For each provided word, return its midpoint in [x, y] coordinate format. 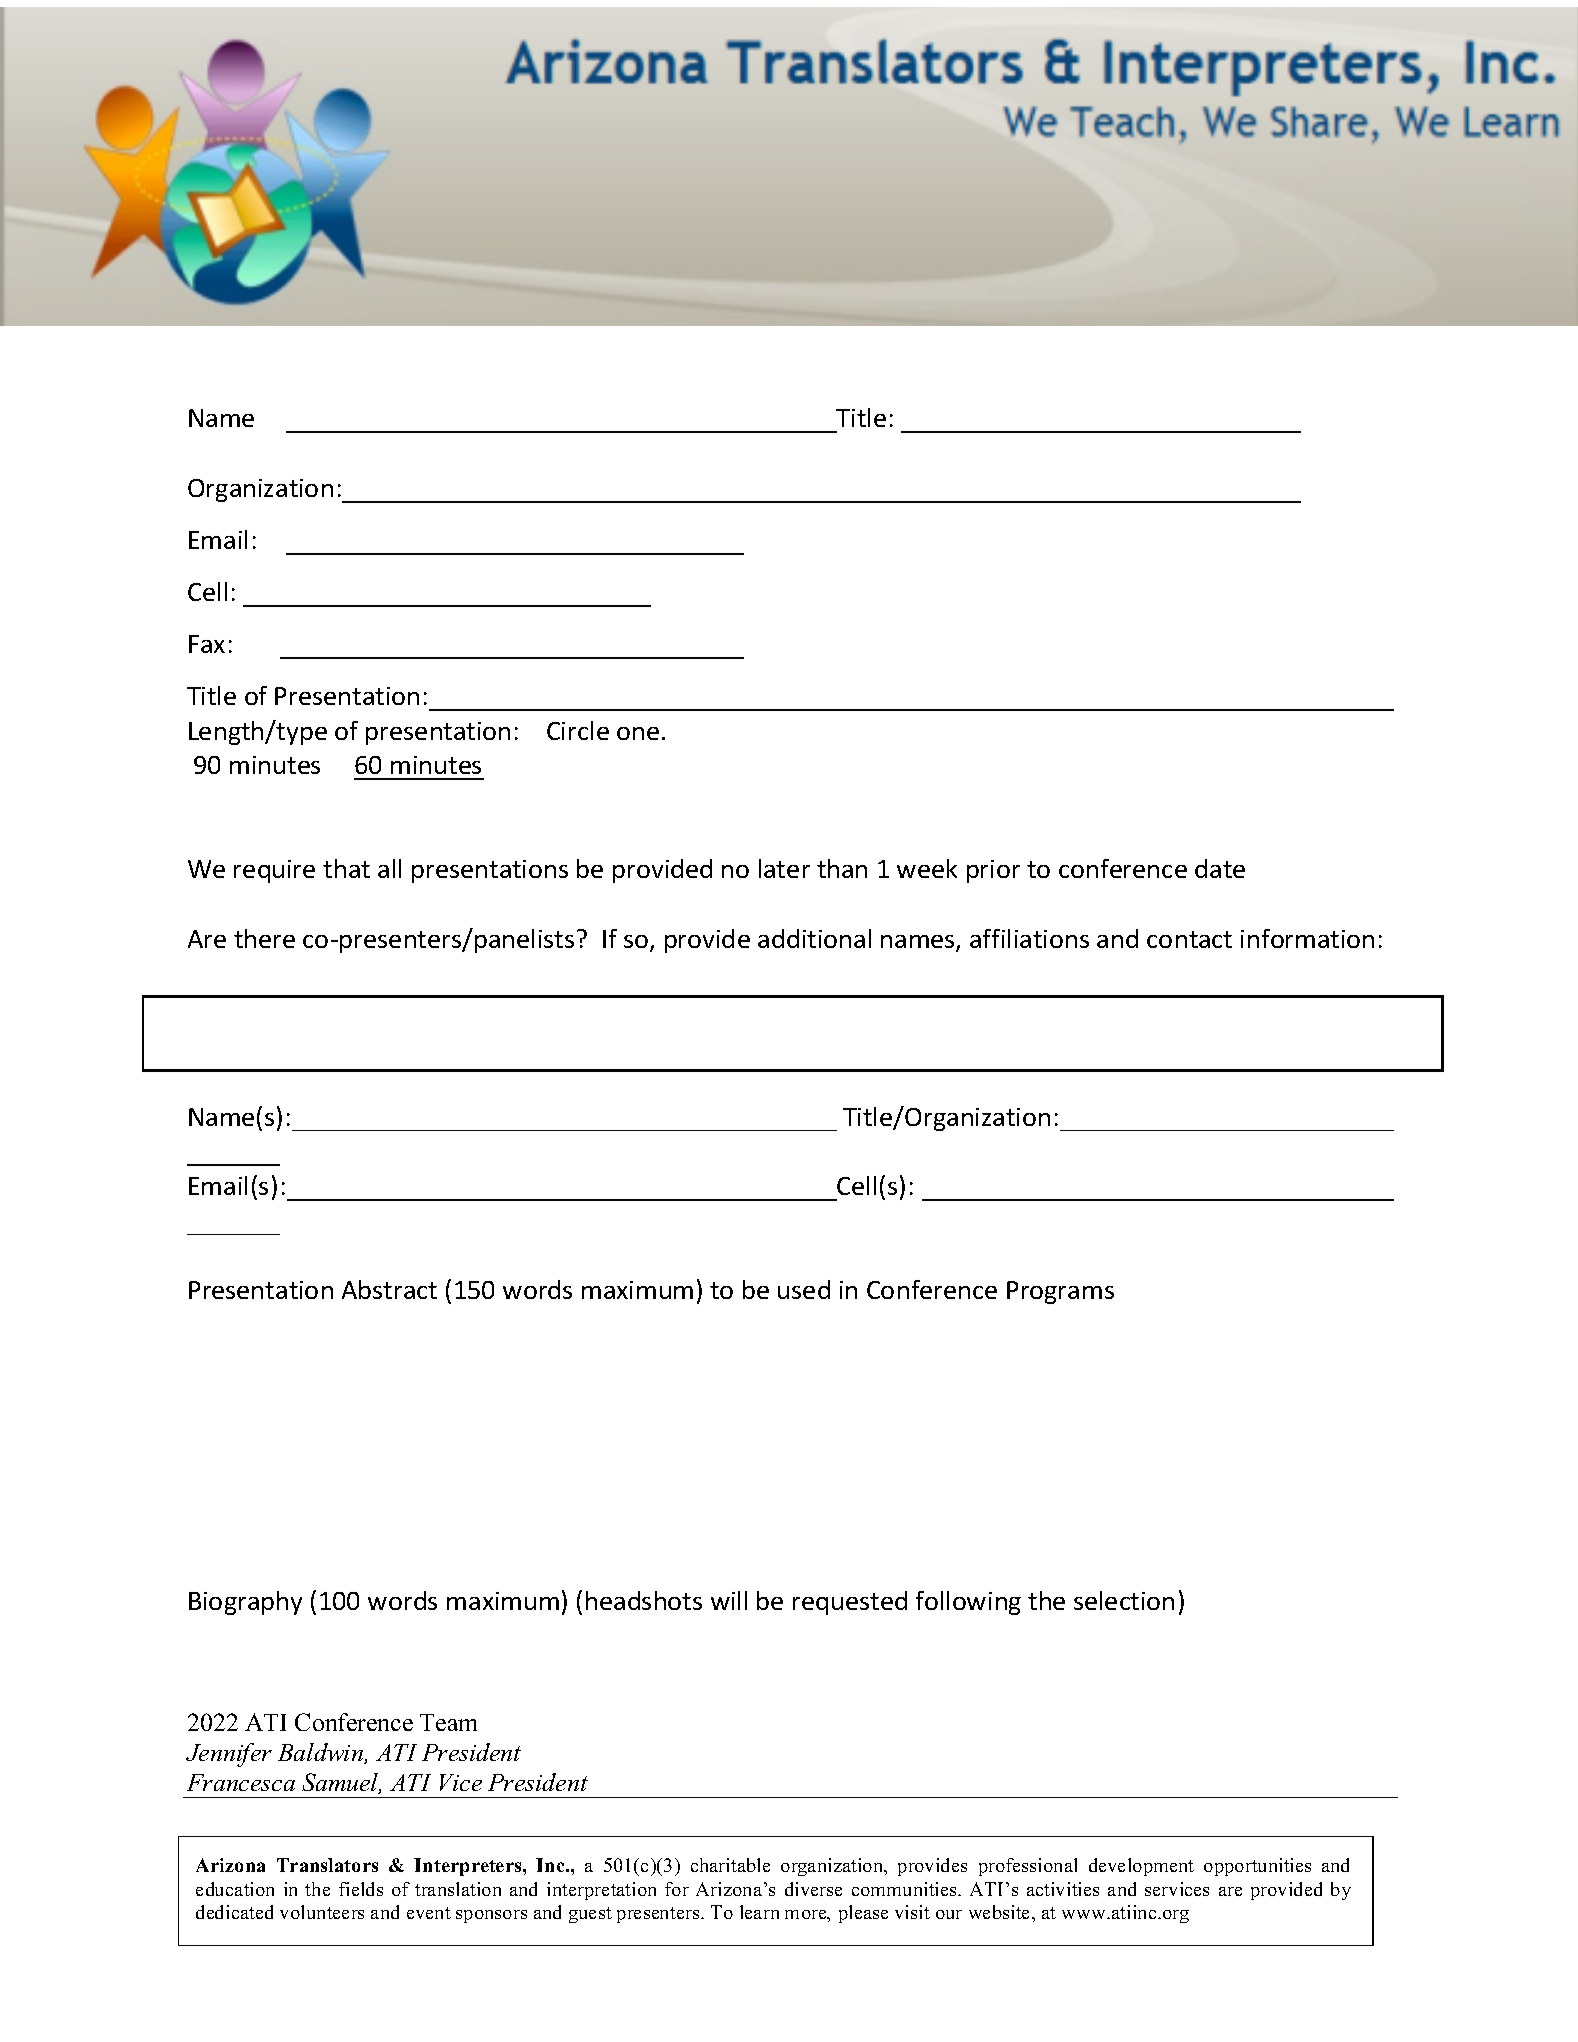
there [264, 938]
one [638, 733]
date [1220, 868]
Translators [327, 1865]
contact [1189, 939]
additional [814, 938]
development [1141, 1867]
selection [1124, 1600]
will [729, 1600]
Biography [245, 1603]
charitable [730, 1865]
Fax [207, 644]
